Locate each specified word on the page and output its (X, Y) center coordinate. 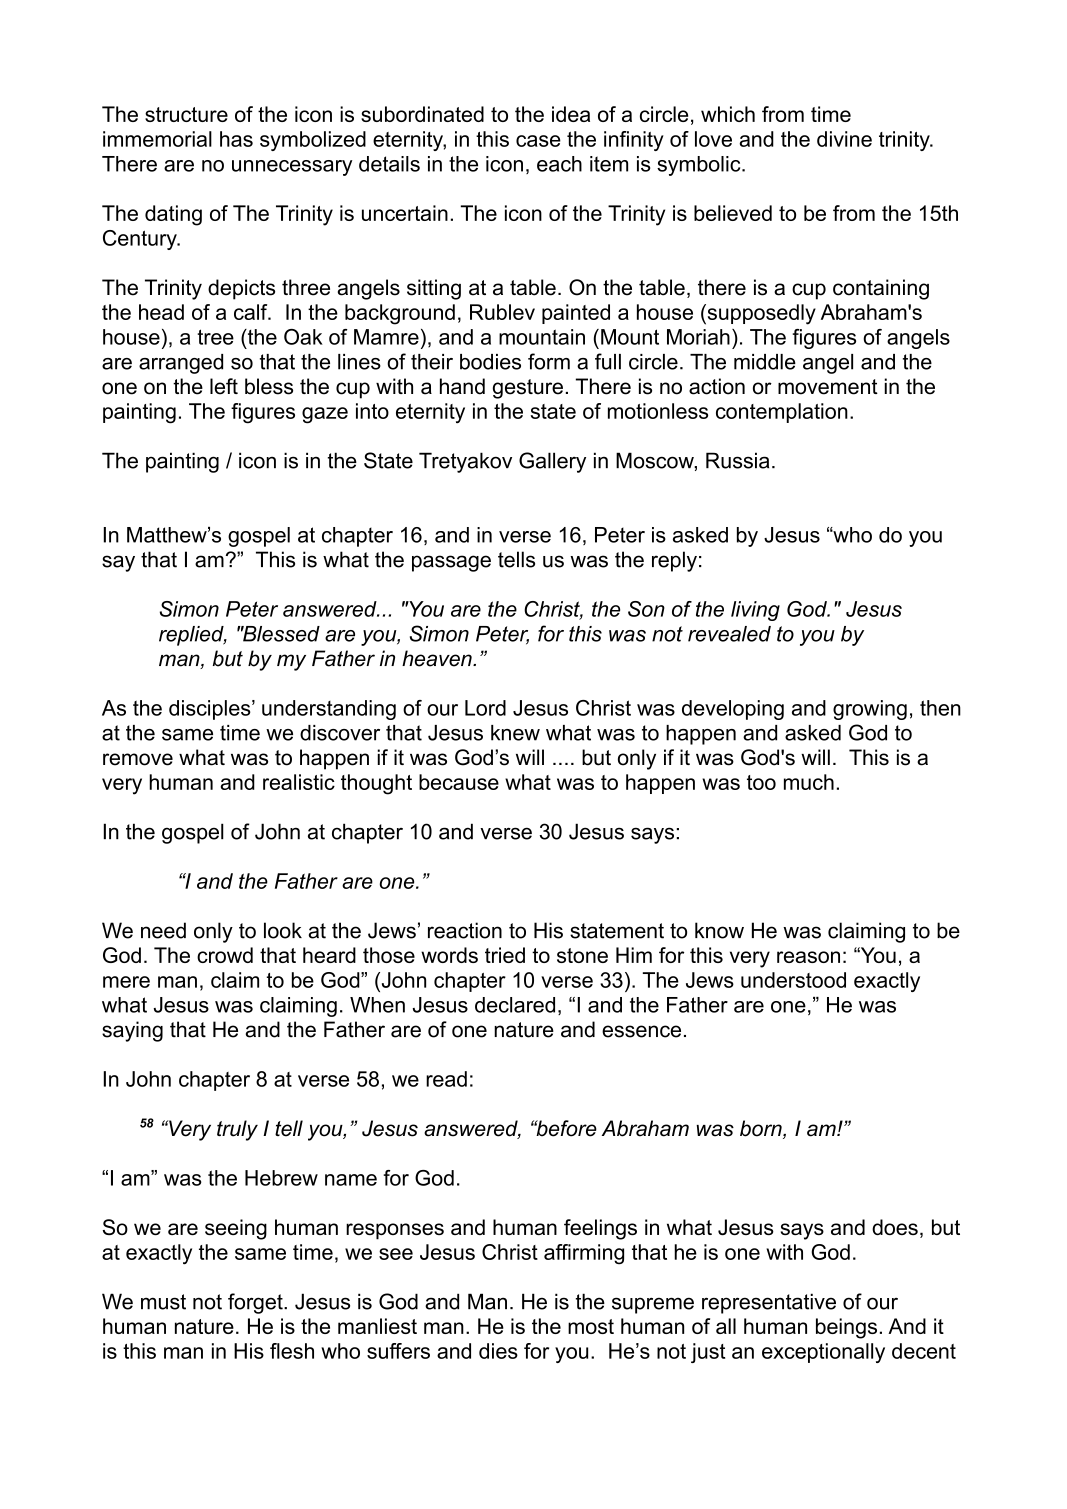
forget (256, 1303)
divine (844, 139)
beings (846, 1328)
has (236, 139)
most (591, 1326)
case (538, 141)
